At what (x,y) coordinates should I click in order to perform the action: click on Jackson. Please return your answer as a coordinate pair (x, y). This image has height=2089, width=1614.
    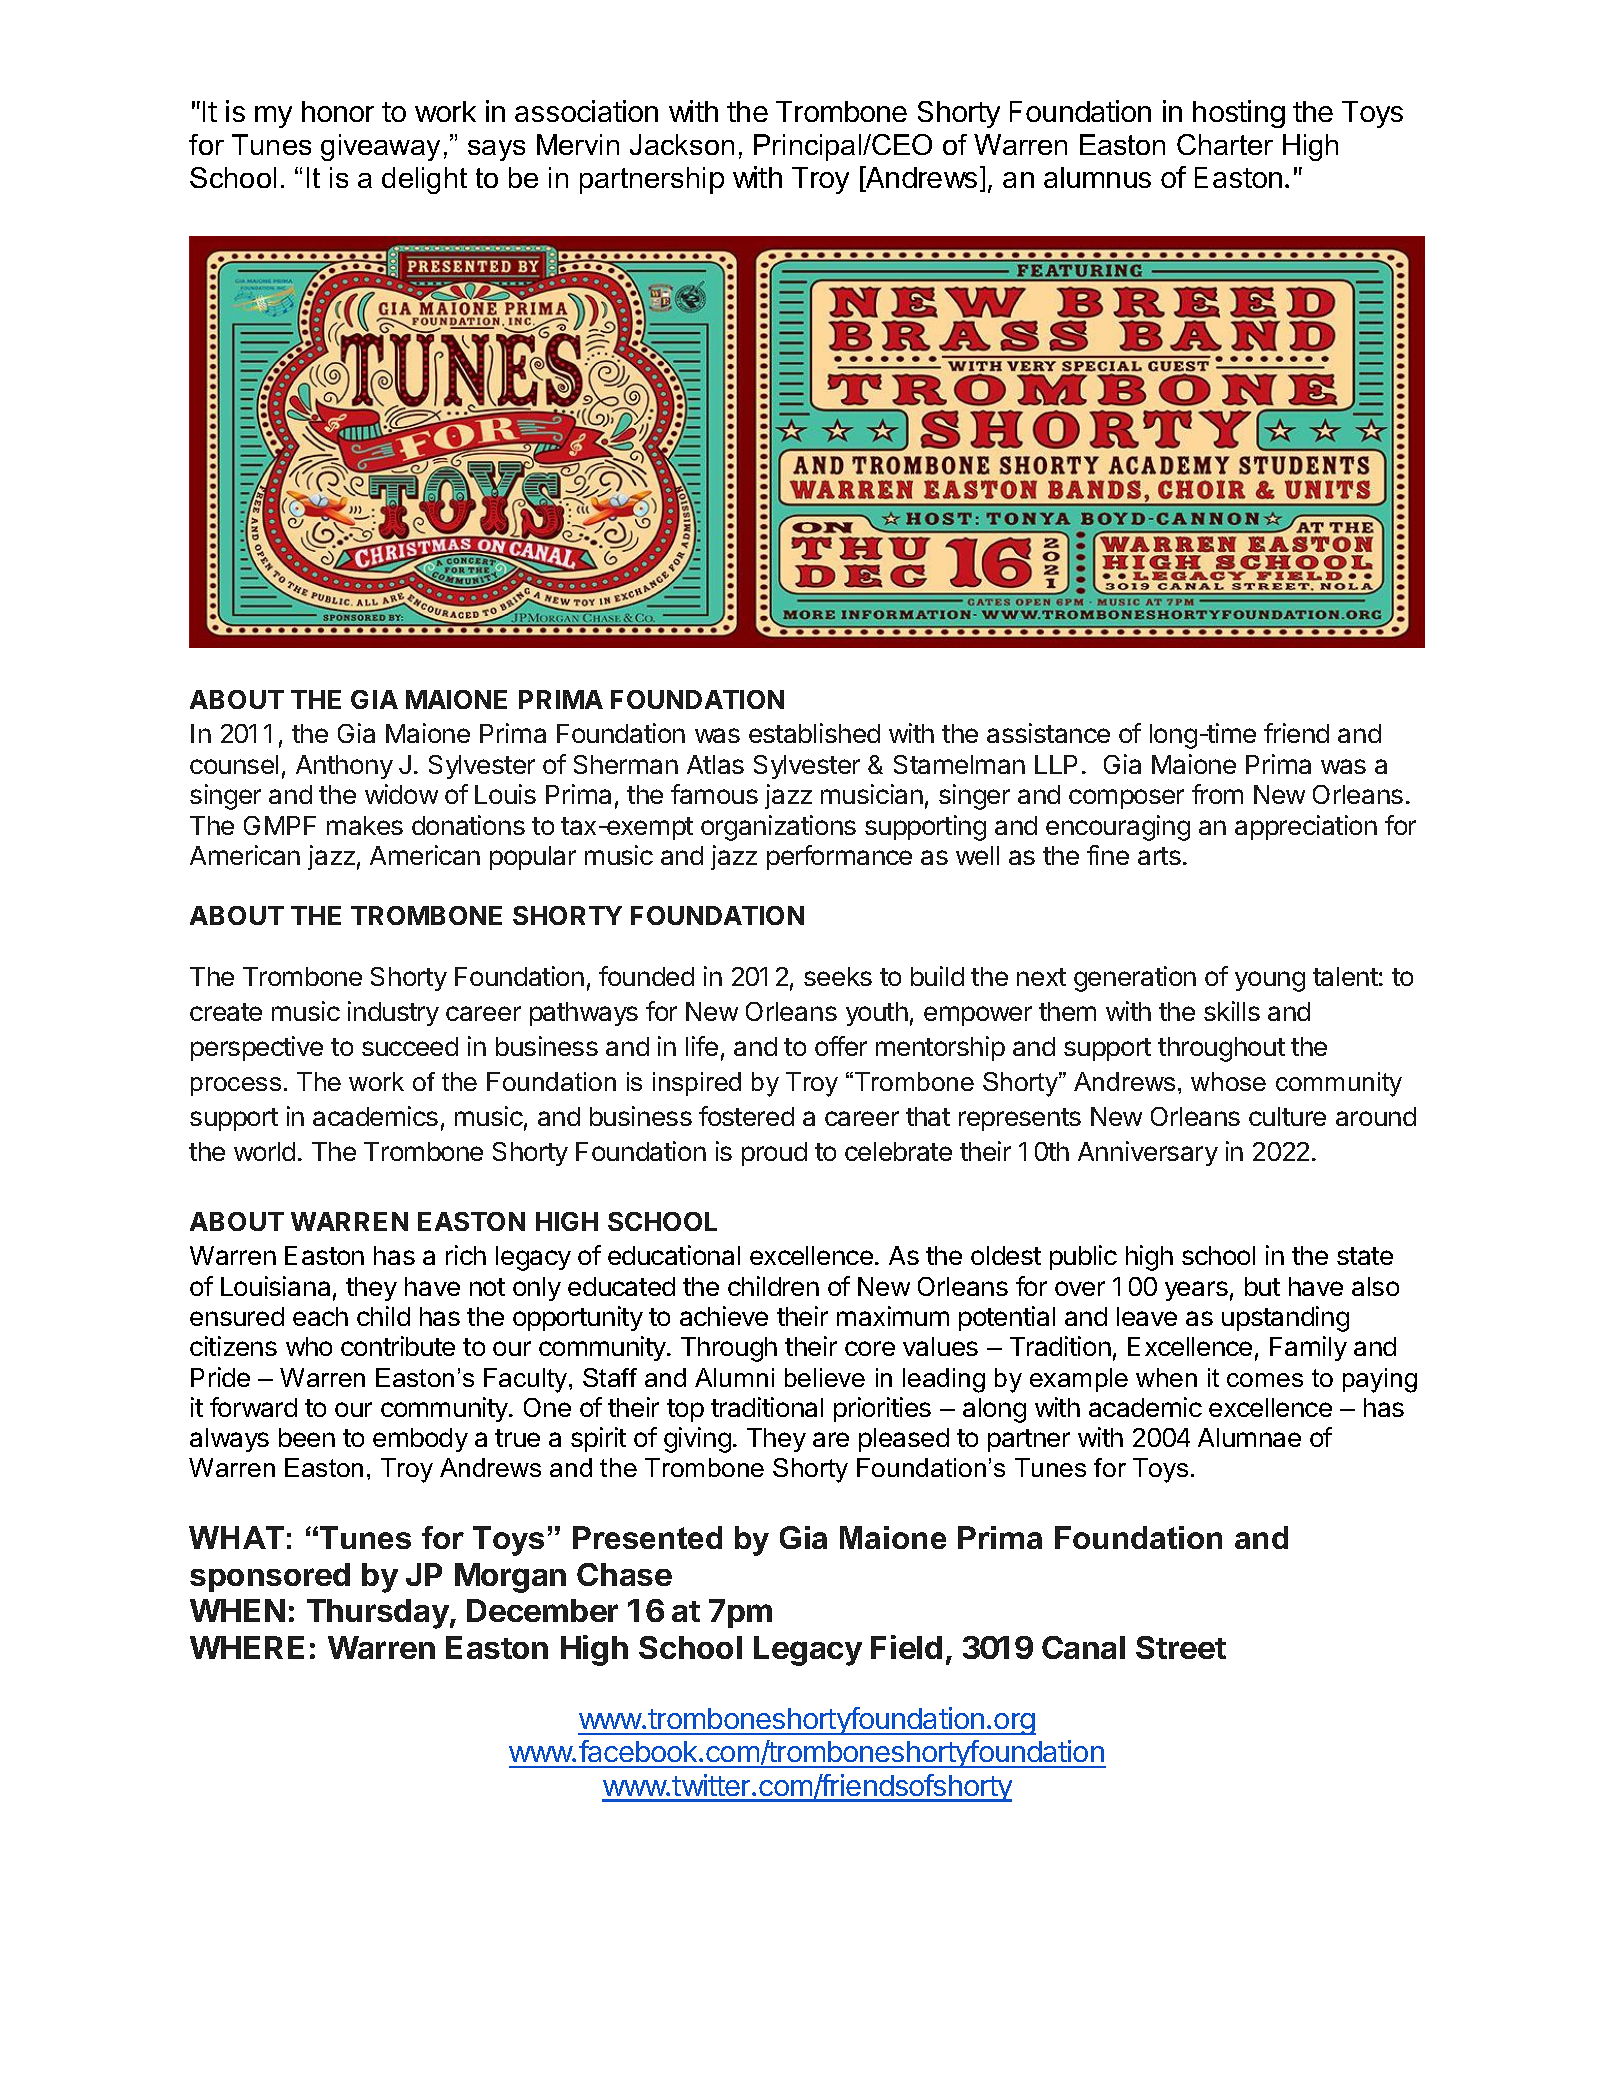
    Looking at the image, I should click on (682, 144).
